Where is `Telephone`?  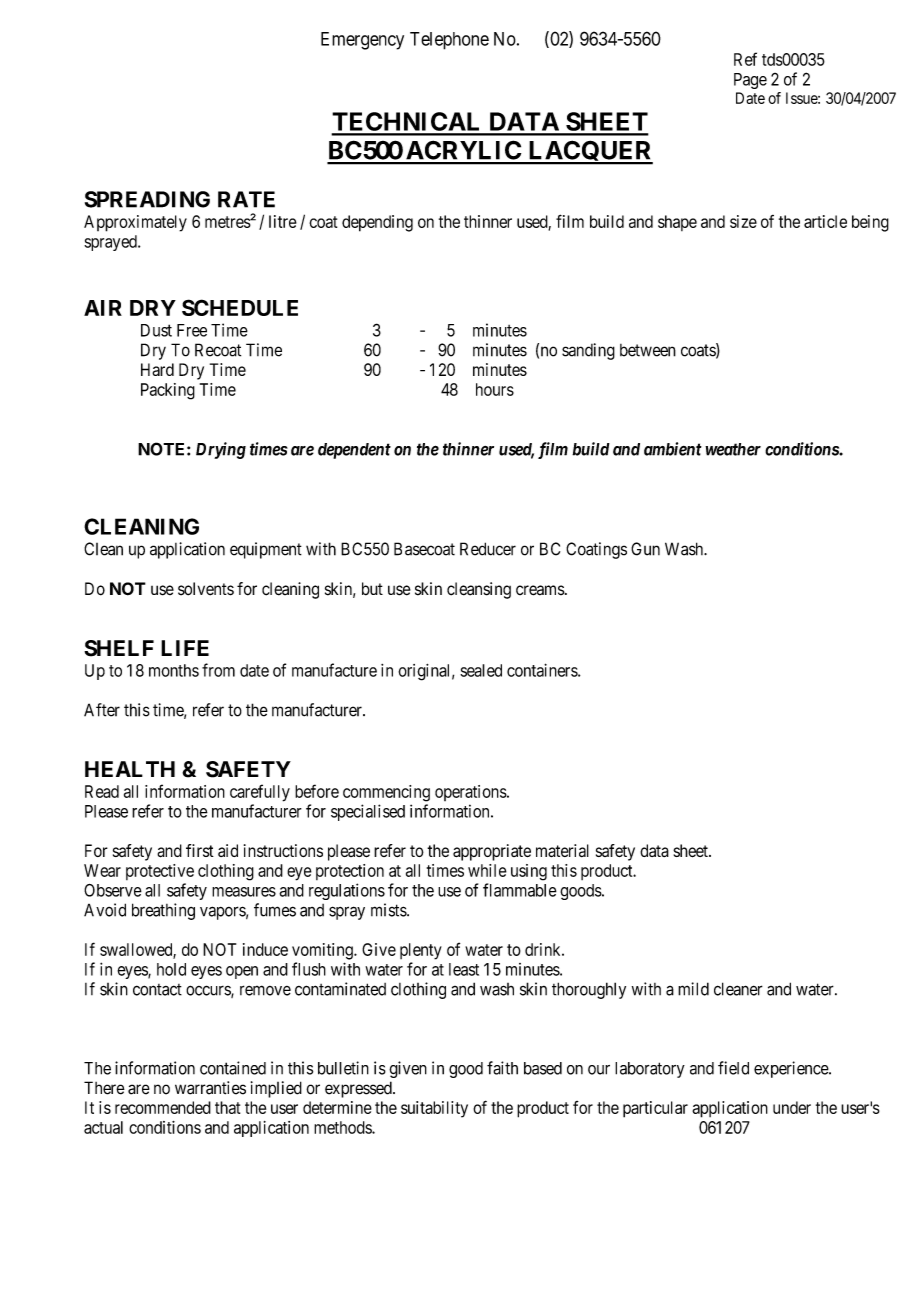 Telephone is located at coordinates (449, 41).
